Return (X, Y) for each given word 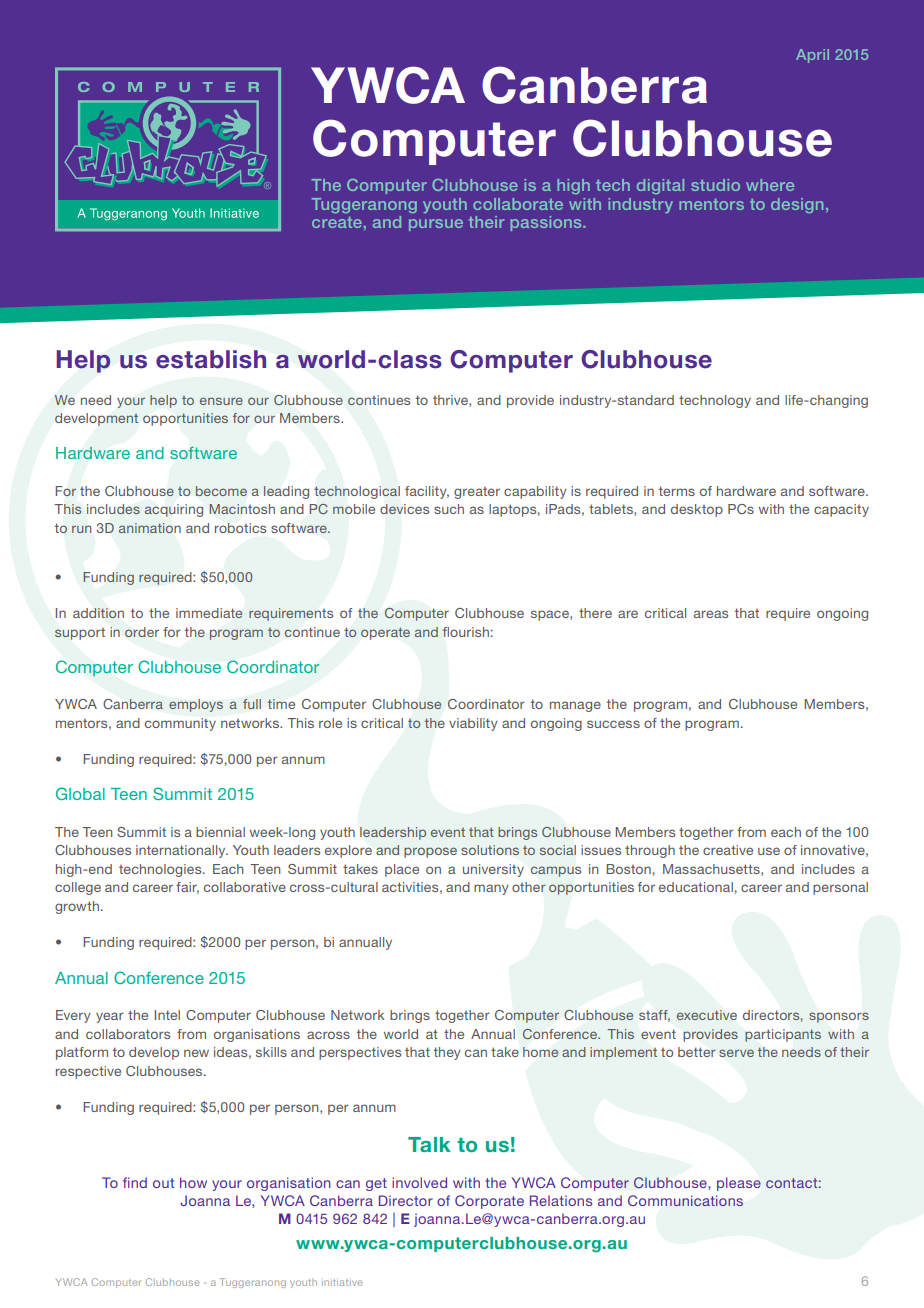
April (812, 56)
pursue (436, 225)
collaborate (518, 204)
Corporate (489, 1202)
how (193, 1182)
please (739, 1184)
